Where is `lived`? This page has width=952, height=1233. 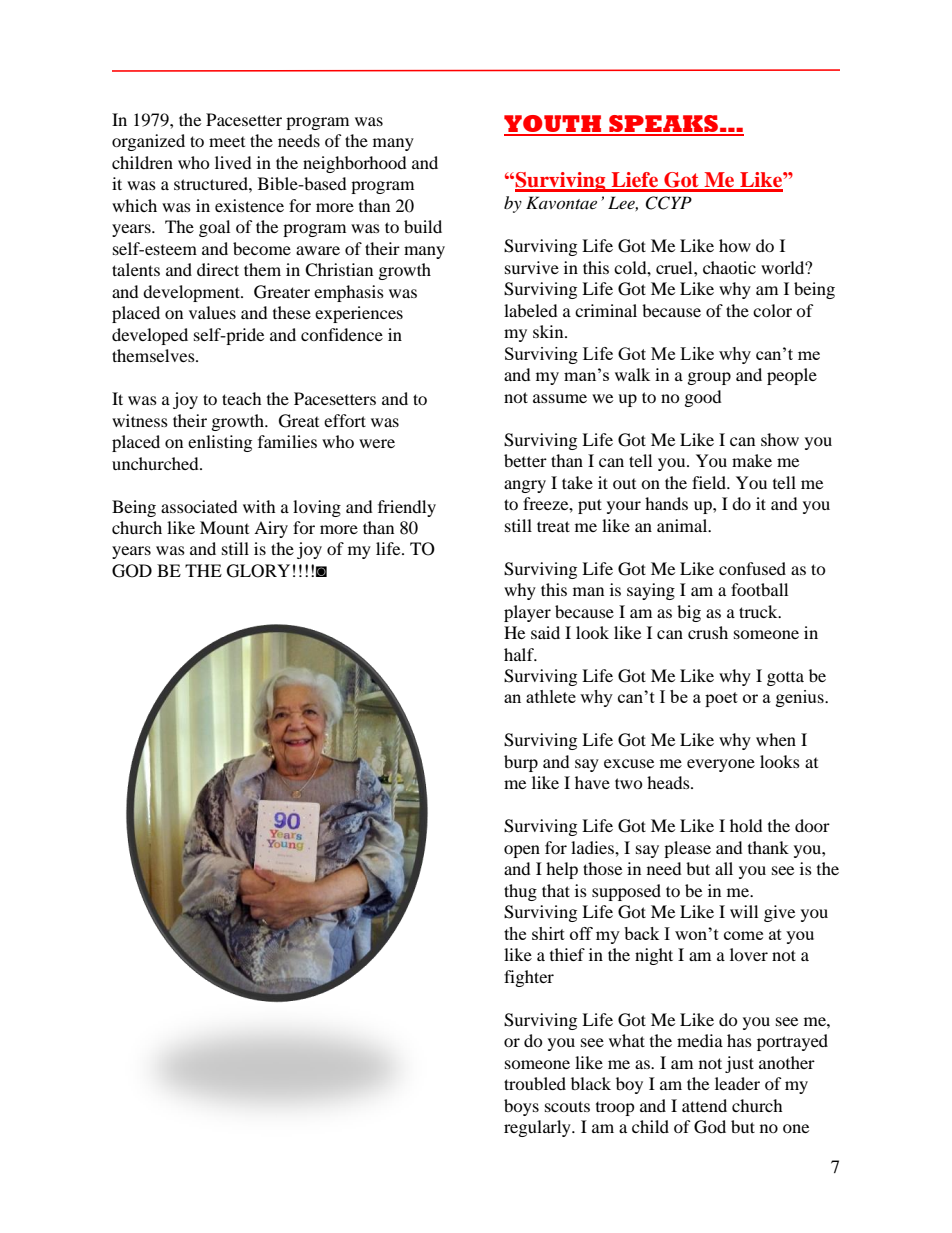
lived is located at coordinates (233, 162).
